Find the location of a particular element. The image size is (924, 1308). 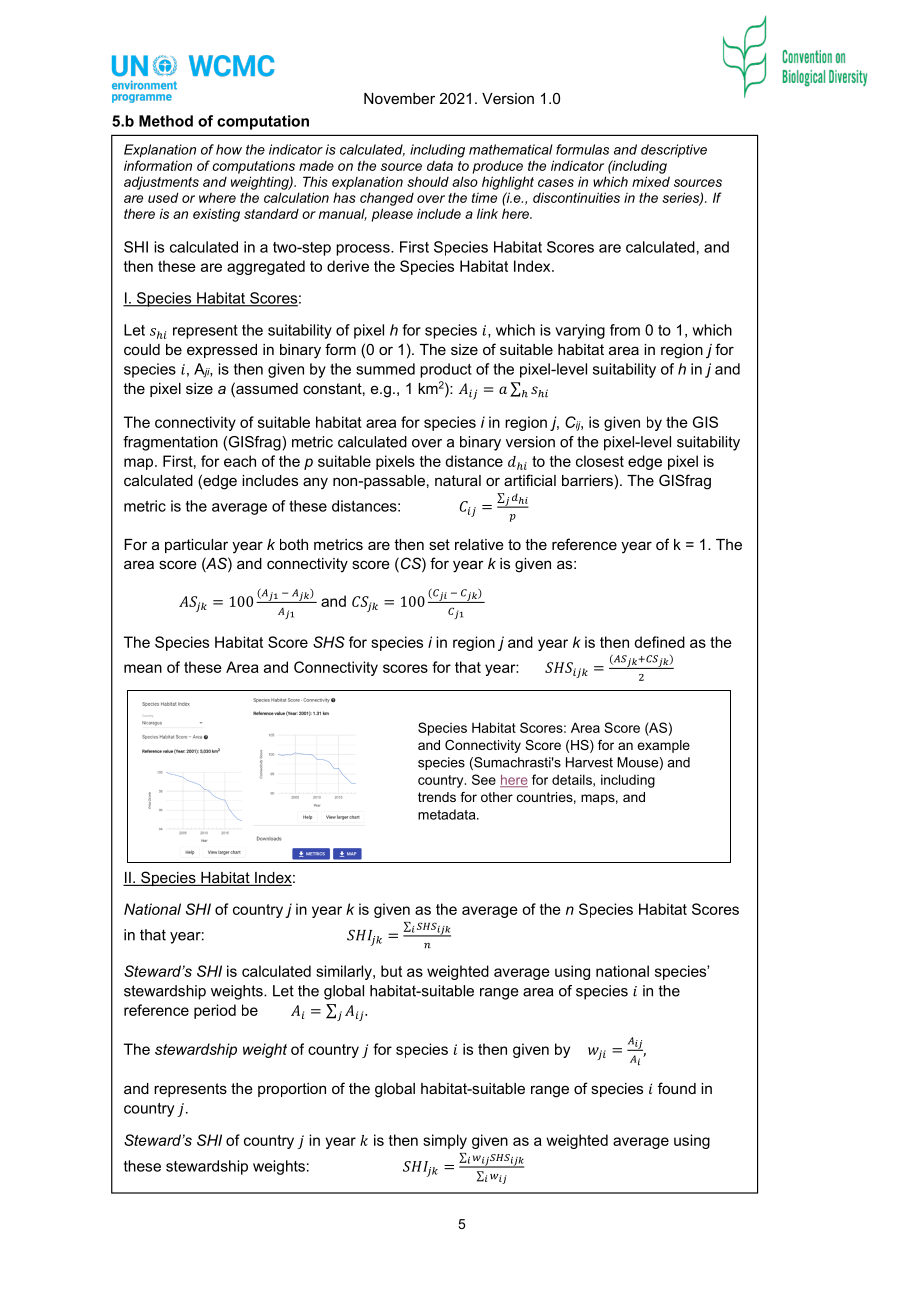

descriptive is located at coordinates (674, 151).
